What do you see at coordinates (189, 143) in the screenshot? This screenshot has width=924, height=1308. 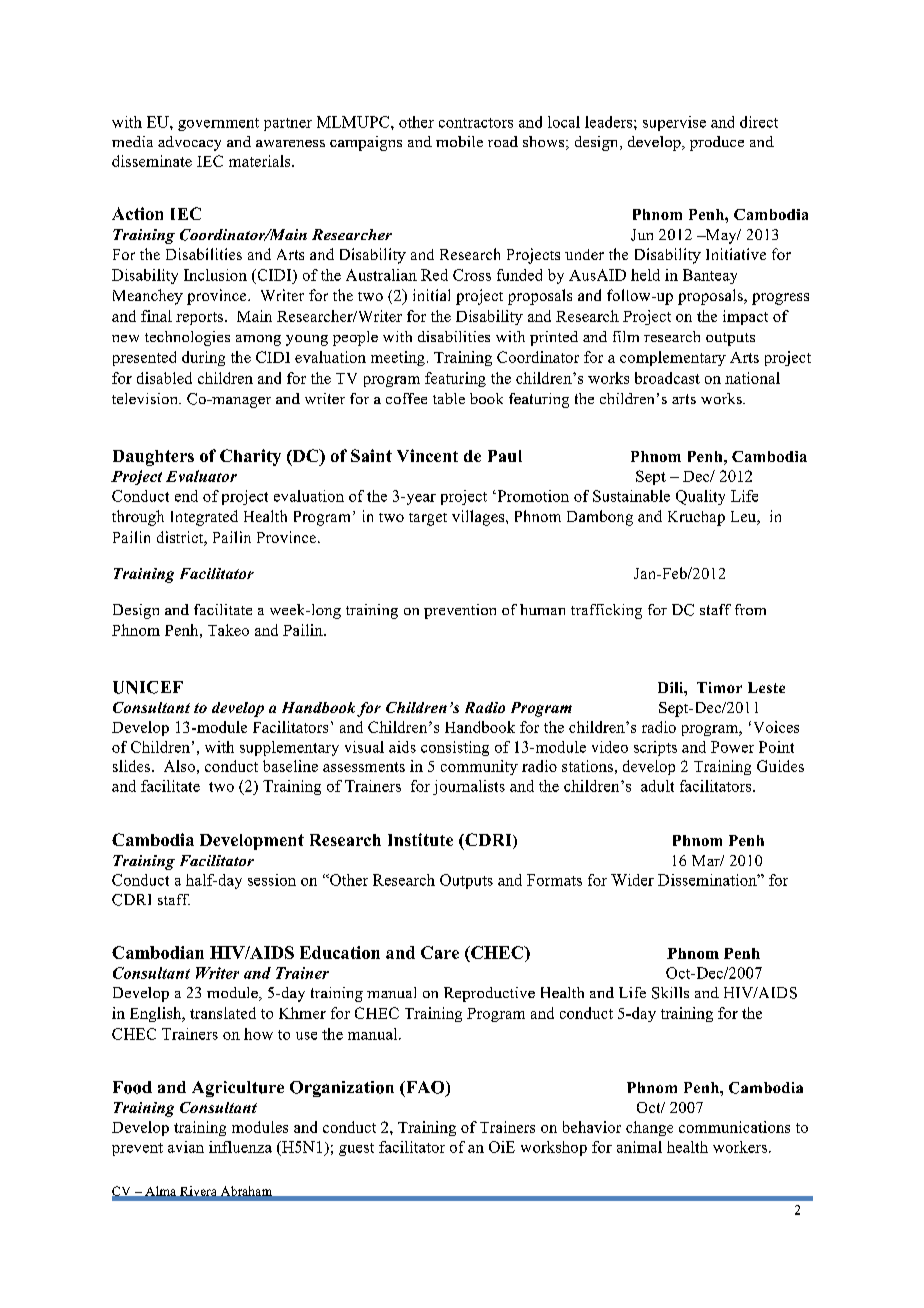 I see `advocacy` at bounding box center [189, 143].
